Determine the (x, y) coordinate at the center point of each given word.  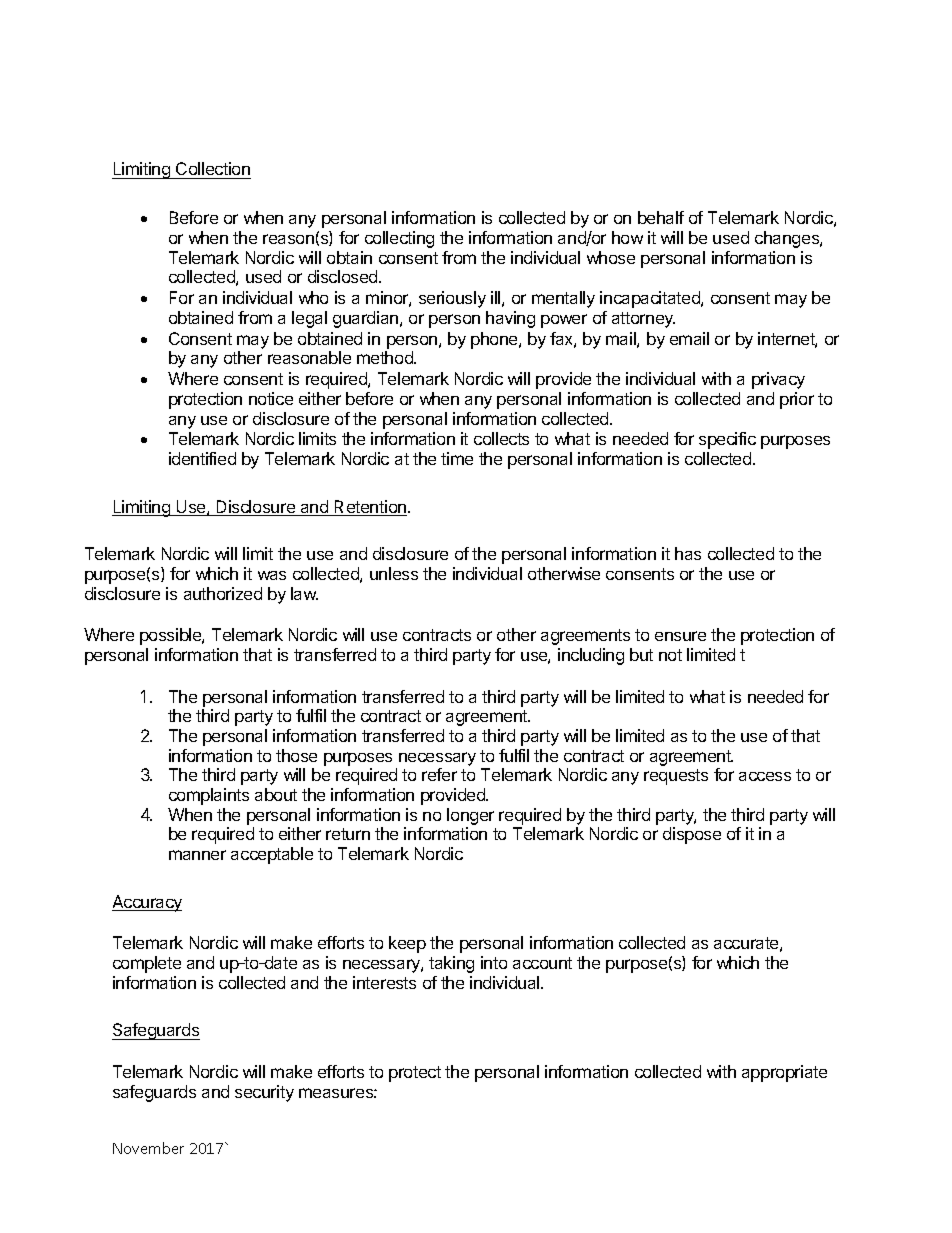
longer (470, 816)
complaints (209, 796)
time (457, 458)
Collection (213, 168)
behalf (661, 217)
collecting (399, 239)
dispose (692, 835)
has (688, 553)
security (264, 1093)
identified (202, 458)
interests (384, 982)
